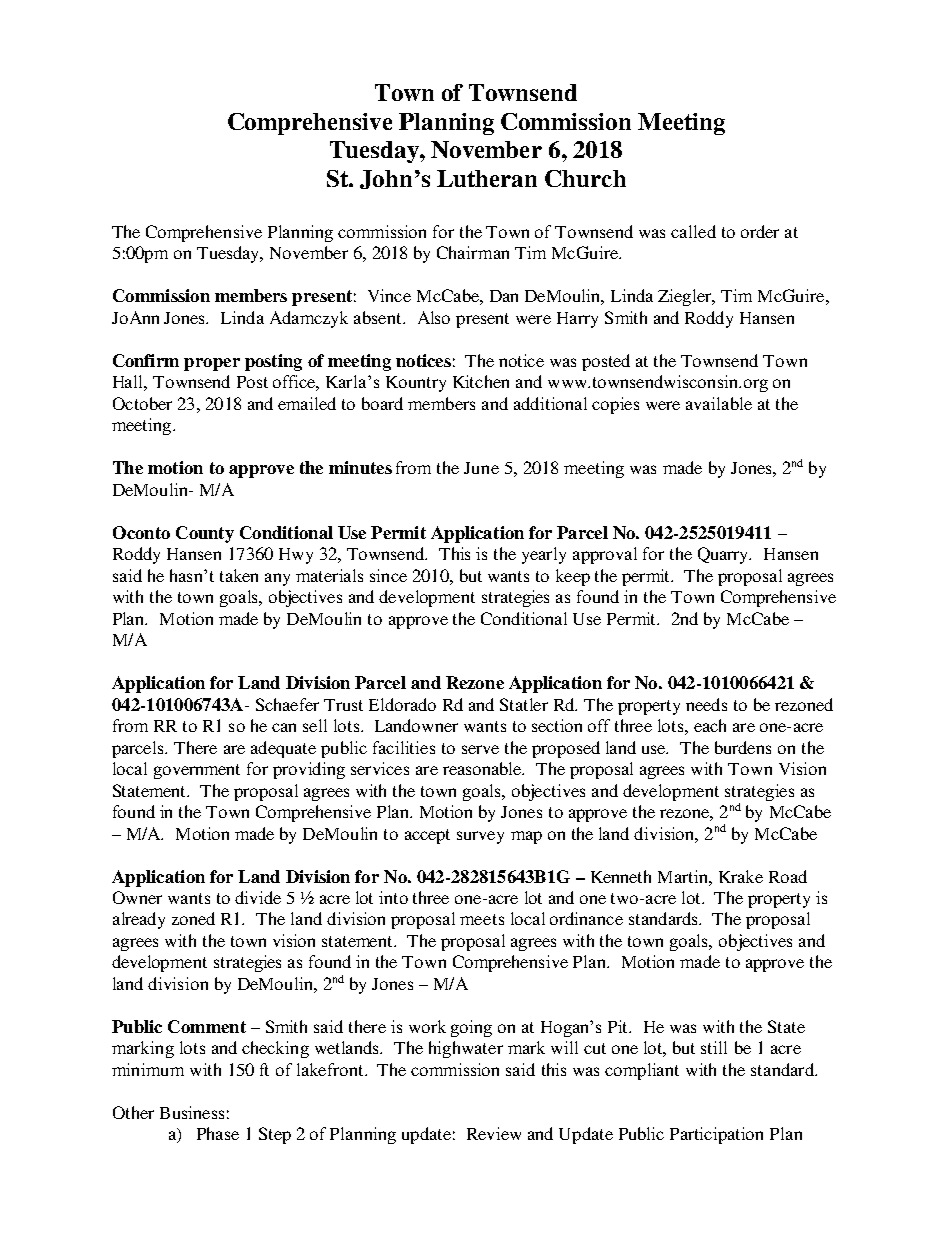 The height and width of the screenshot is (1233, 952). What do you see at coordinates (482, 919) in the screenshot?
I see `meets` at bounding box center [482, 919].
